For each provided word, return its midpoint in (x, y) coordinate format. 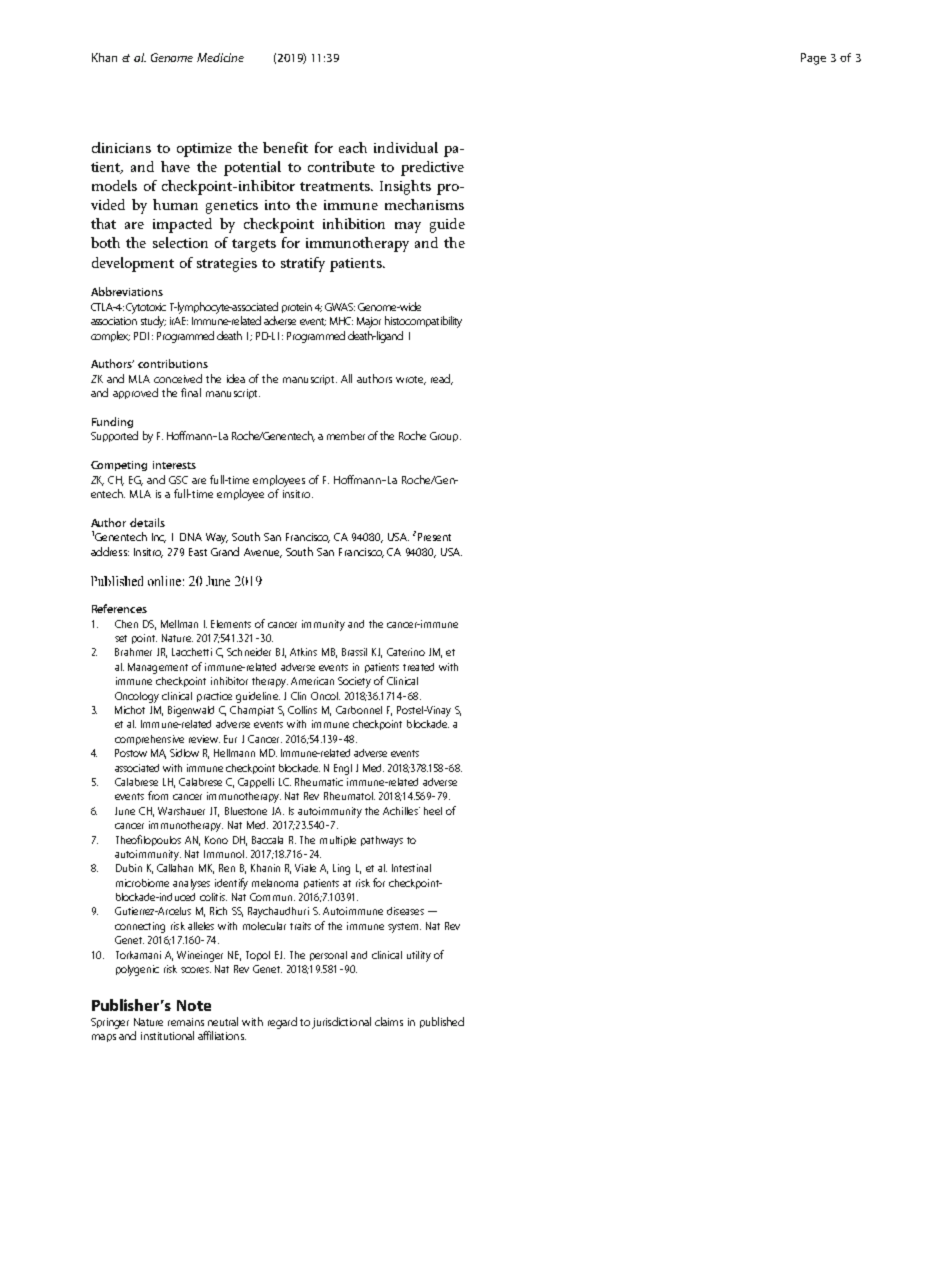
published (442, 1022)
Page (813, 59)
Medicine (220, 57)
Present (434, 537)
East (198, 552)
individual (406, 147)
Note (194, 1005)
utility (419, 956)
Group (445, 437)
